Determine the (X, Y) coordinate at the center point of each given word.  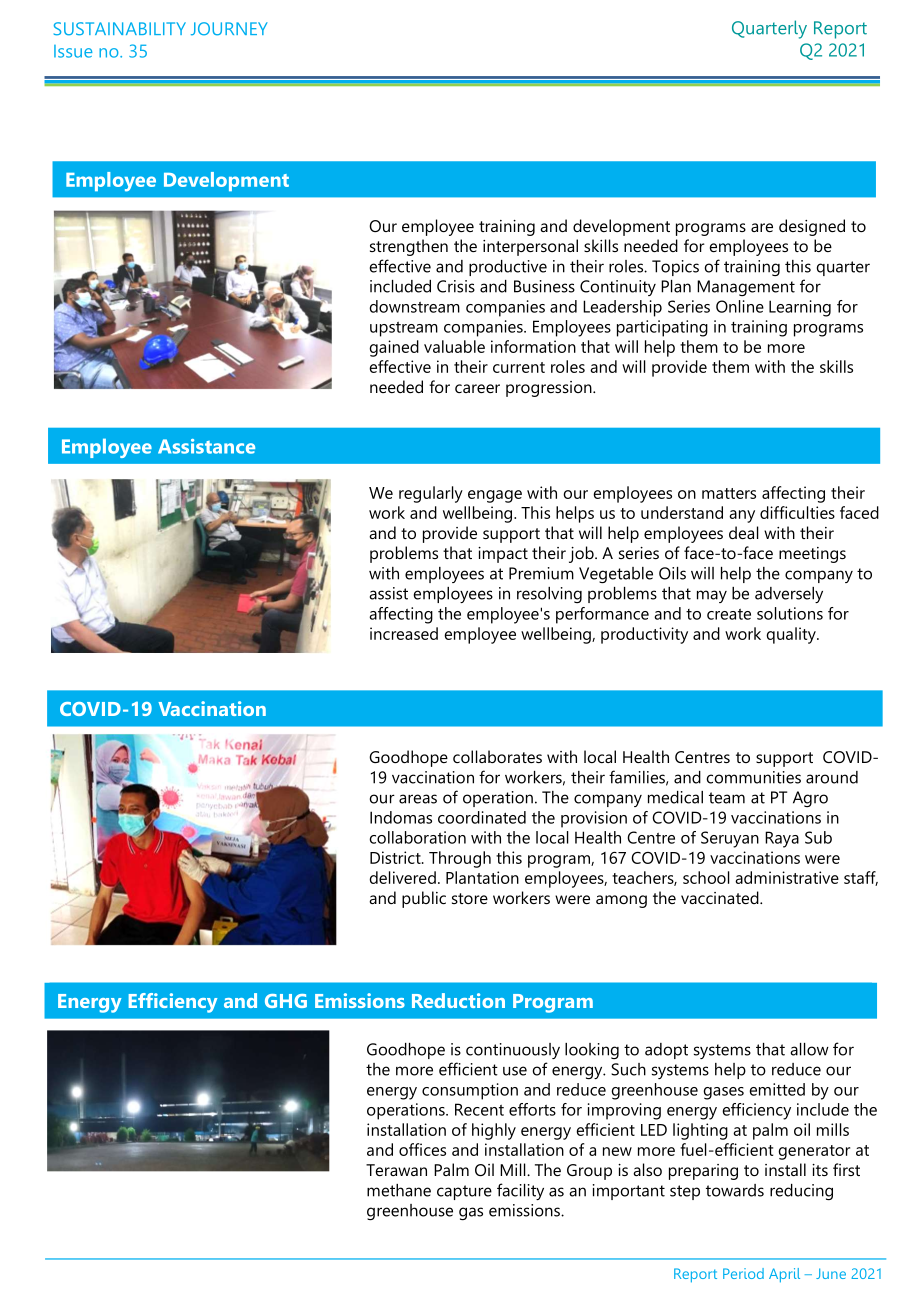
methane (399, 1190)
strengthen (409, 247)
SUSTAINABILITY (120, 29)
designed (812, 227)
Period (743, 1273)
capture (464, 1192)
